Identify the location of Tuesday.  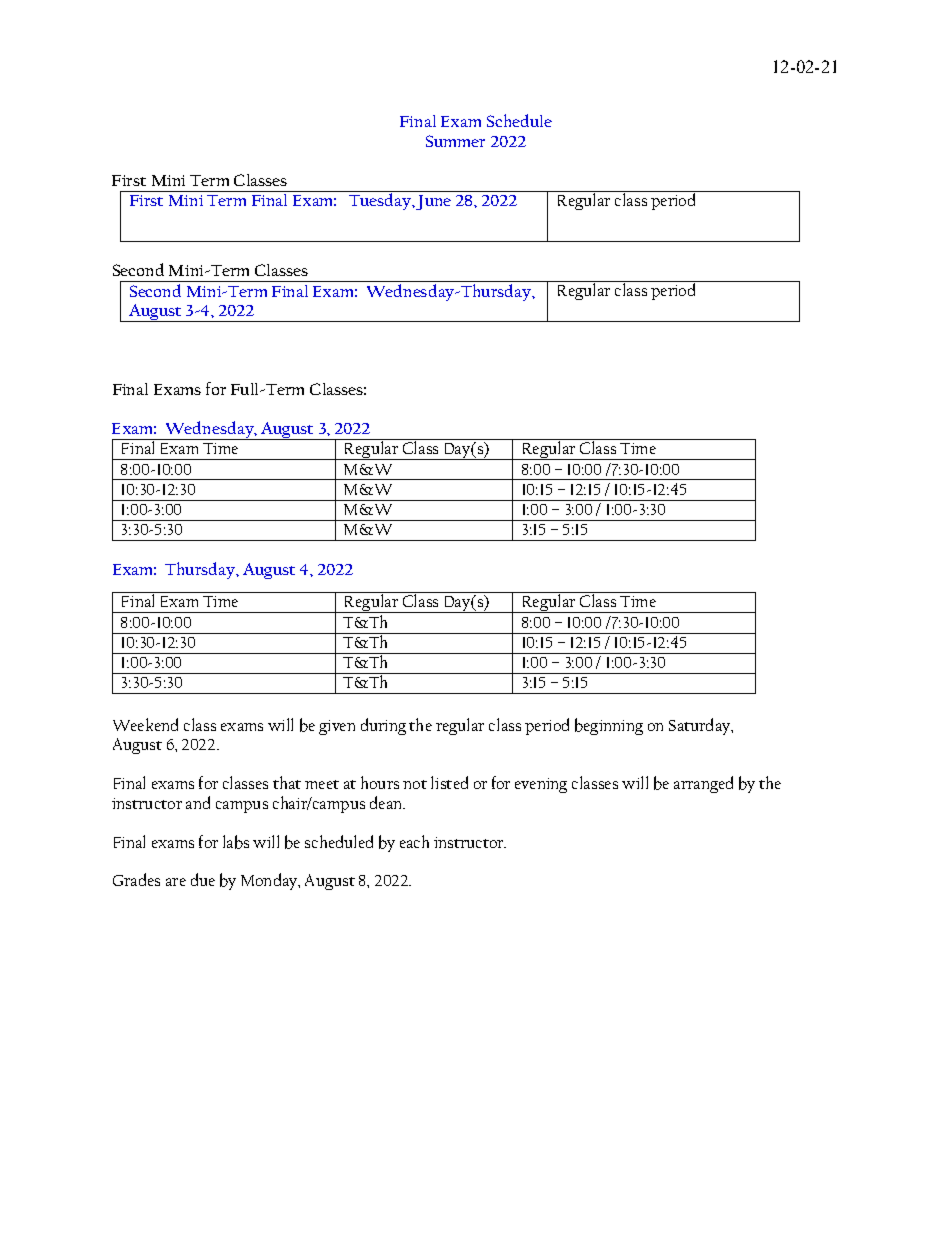
(380, 200).
